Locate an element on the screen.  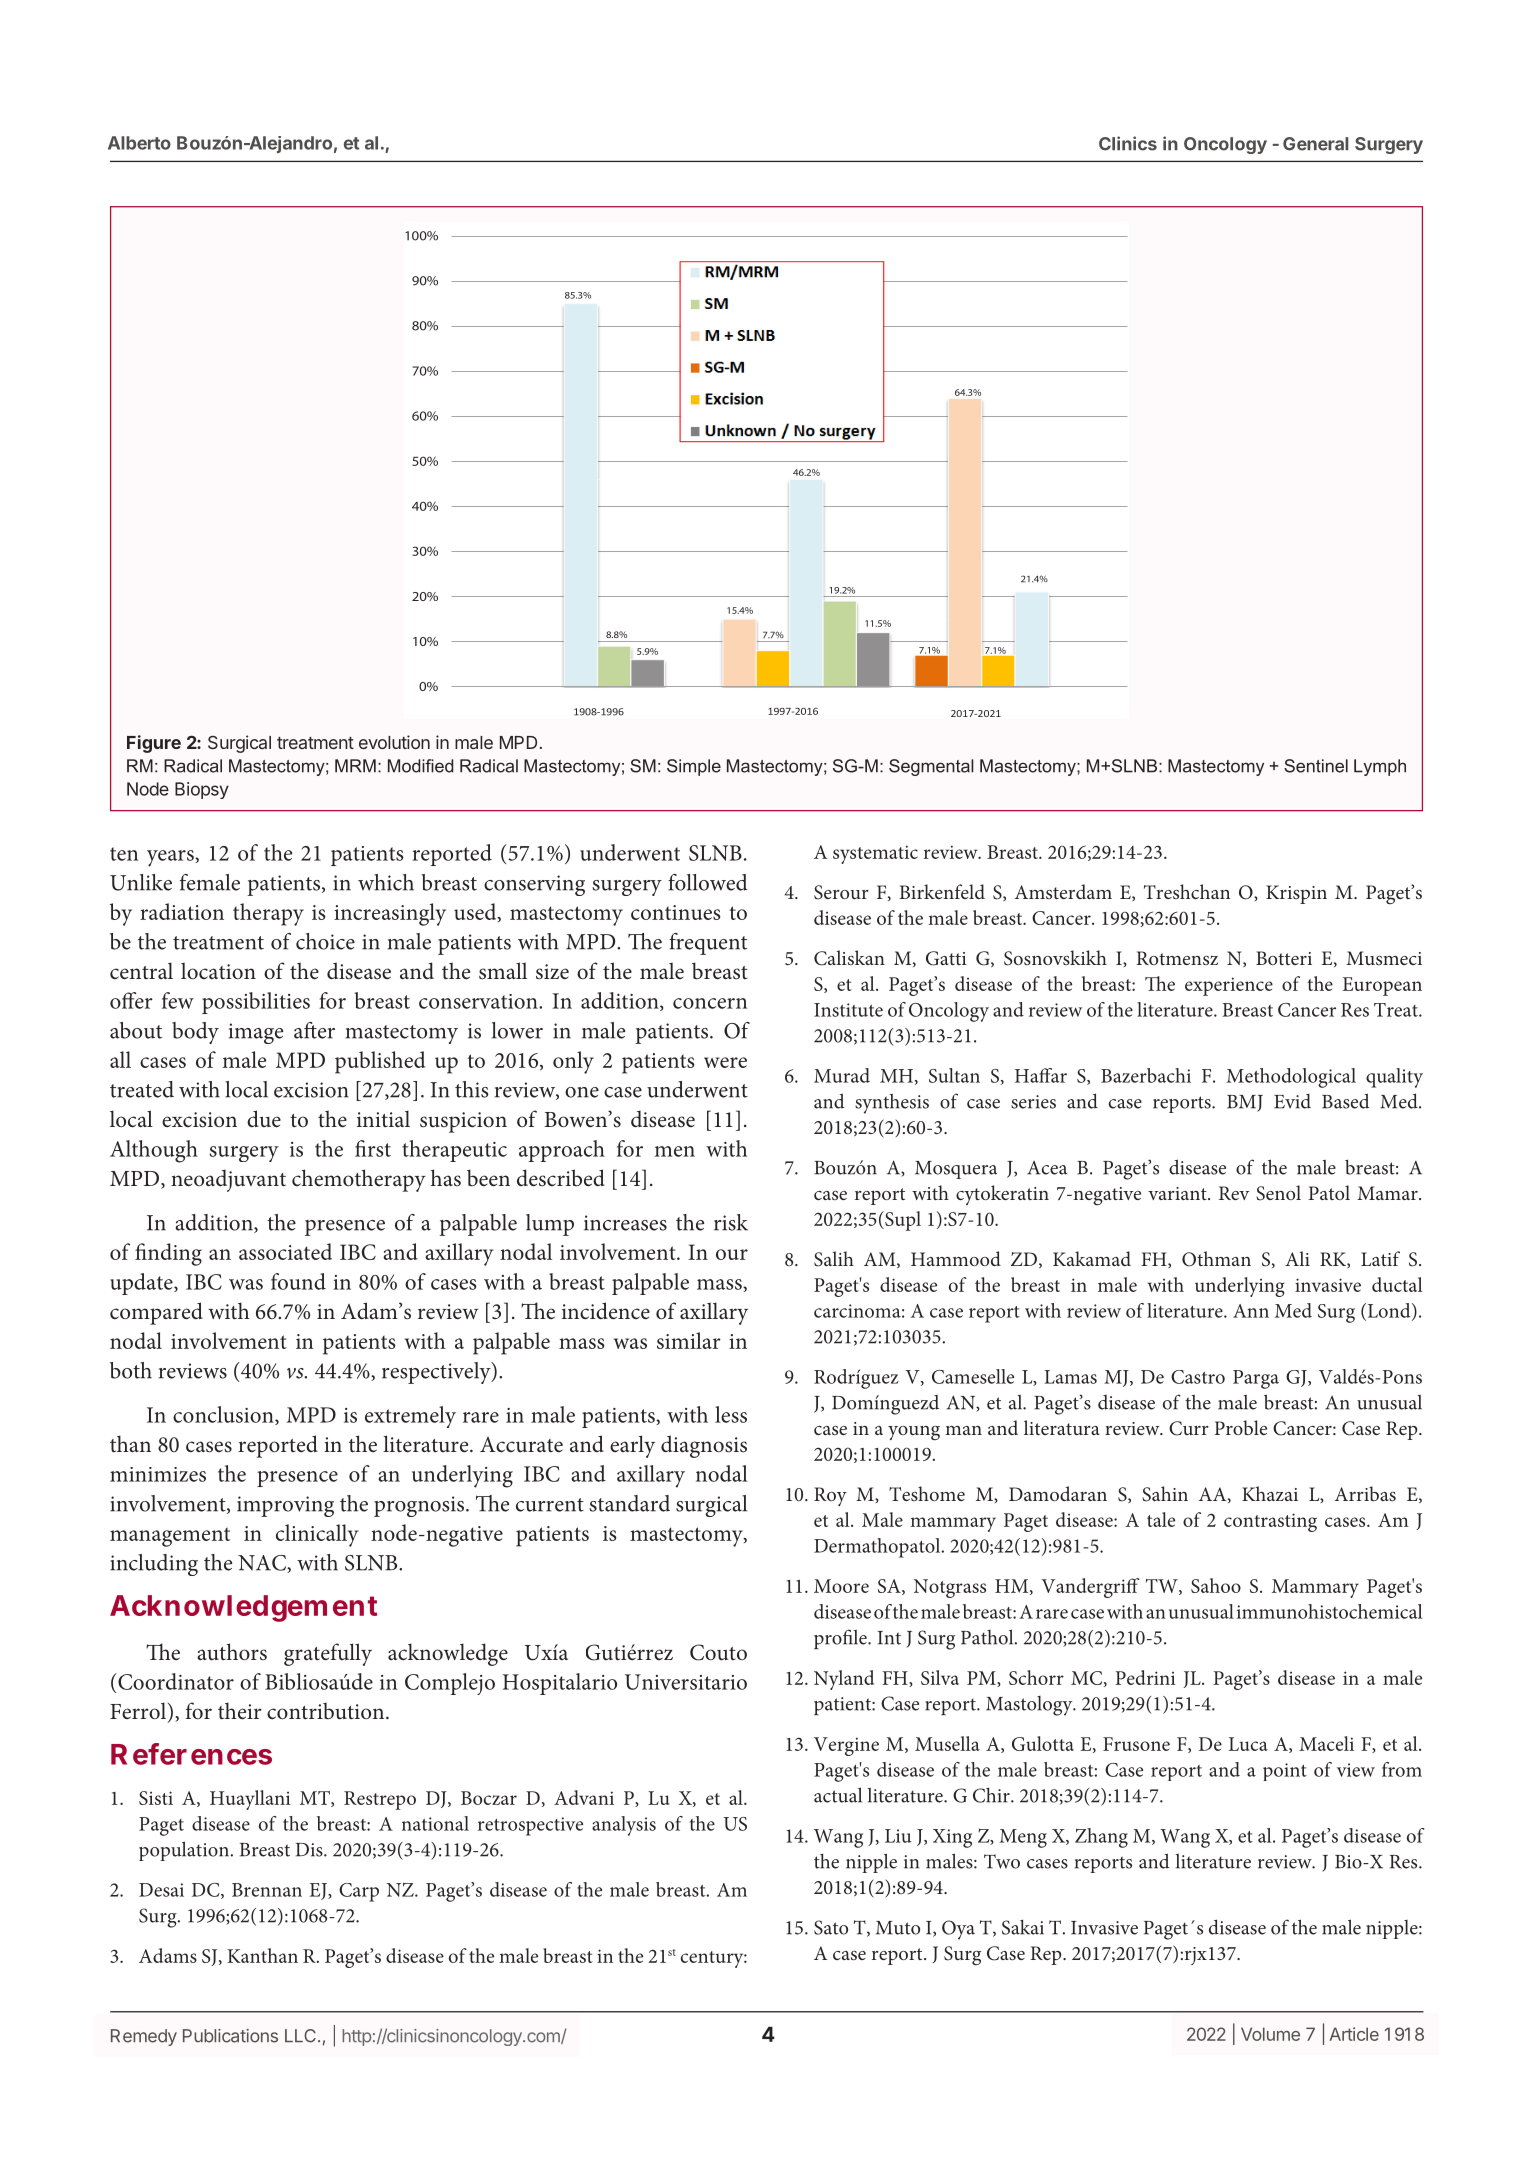
evolution is located at coordinates (394, 742).
